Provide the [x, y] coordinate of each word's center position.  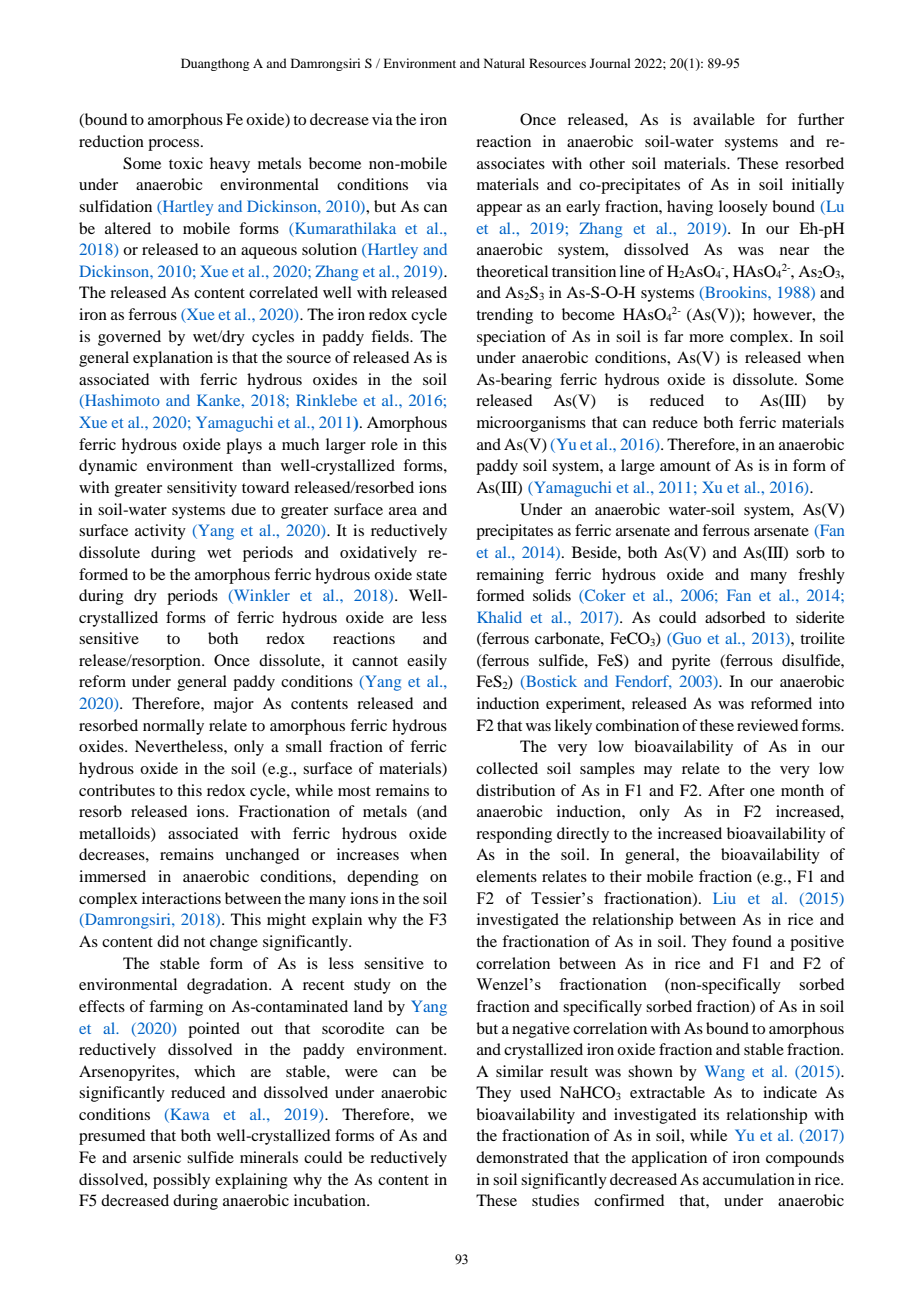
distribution [515, 790]
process [175, 145]
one [762, 792]
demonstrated [522, 1157]
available [724, 119]
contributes [117, 790]
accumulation [749, 1179]
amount [685, 466]
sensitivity [202, 489]
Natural [504, 63]
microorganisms [531, 424]
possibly [181, 1181]
